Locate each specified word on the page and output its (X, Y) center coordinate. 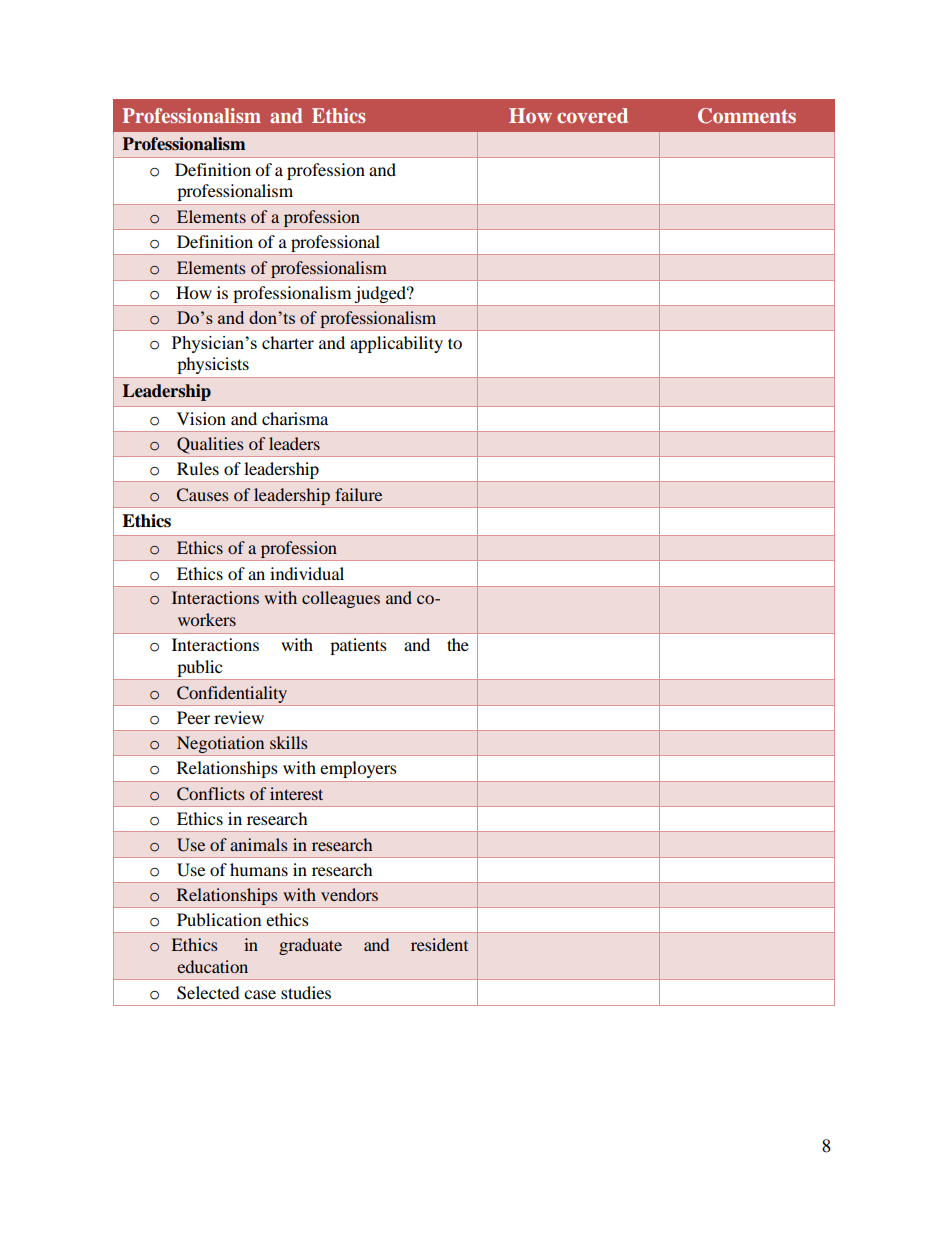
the (458, 644)
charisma (295, 418)
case (260, 994)
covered (592, 115)
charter (288, 342)
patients (358, 646)
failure (358, 494)
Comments (747, 116)
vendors (349, 894)
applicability (396, 344)
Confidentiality (232, 694)
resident (439, 944)
